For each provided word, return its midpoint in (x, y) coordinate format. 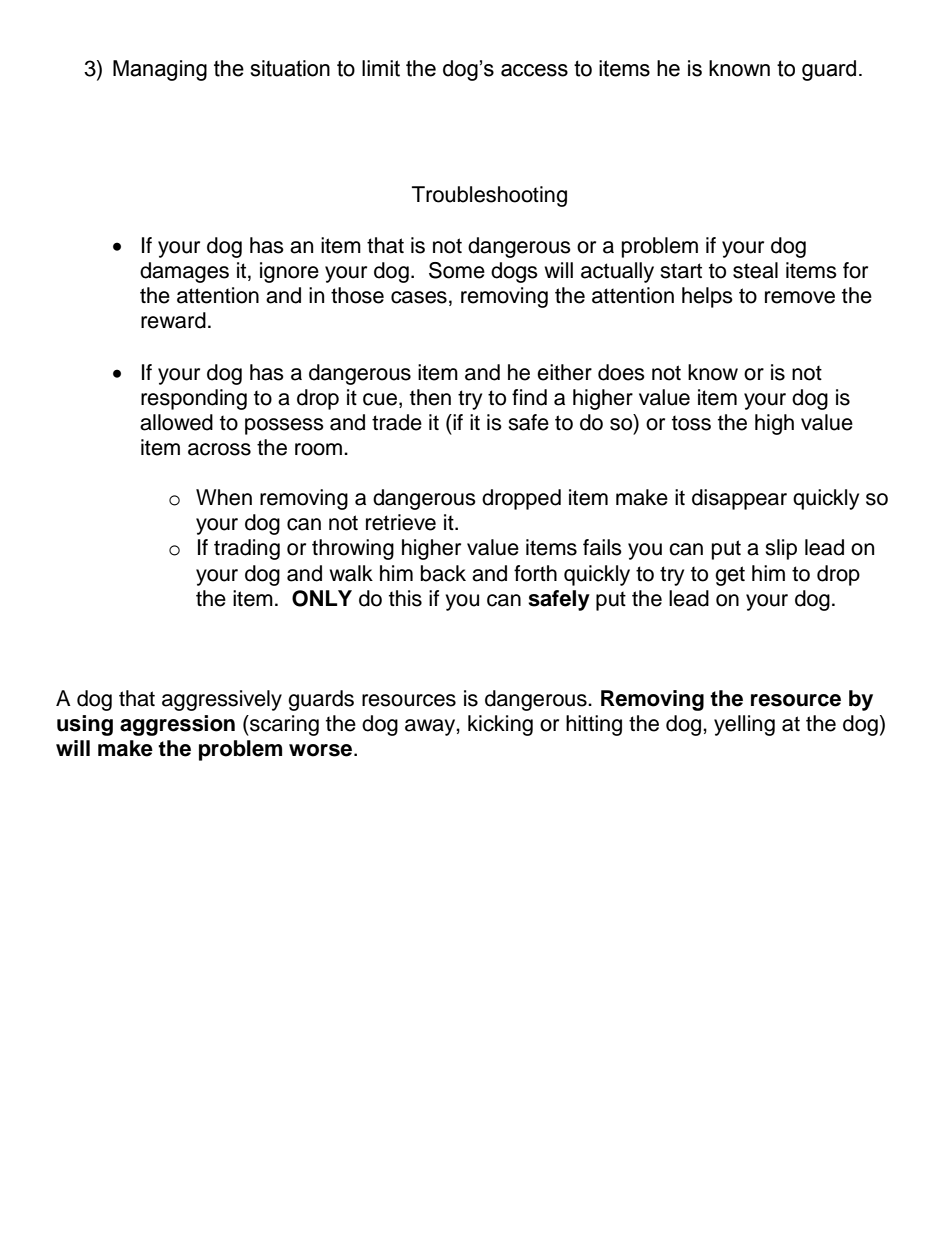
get (730, 576)
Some (457, 270)
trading (247, 549)
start (681, 271)
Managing (160, 70)
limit (381, 68)
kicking (500, 725)
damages (184, 272)
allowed (176, 422)
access (534, 70)
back (443, 573)
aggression (177, 725)
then (430, 397)
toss (691, 423)
